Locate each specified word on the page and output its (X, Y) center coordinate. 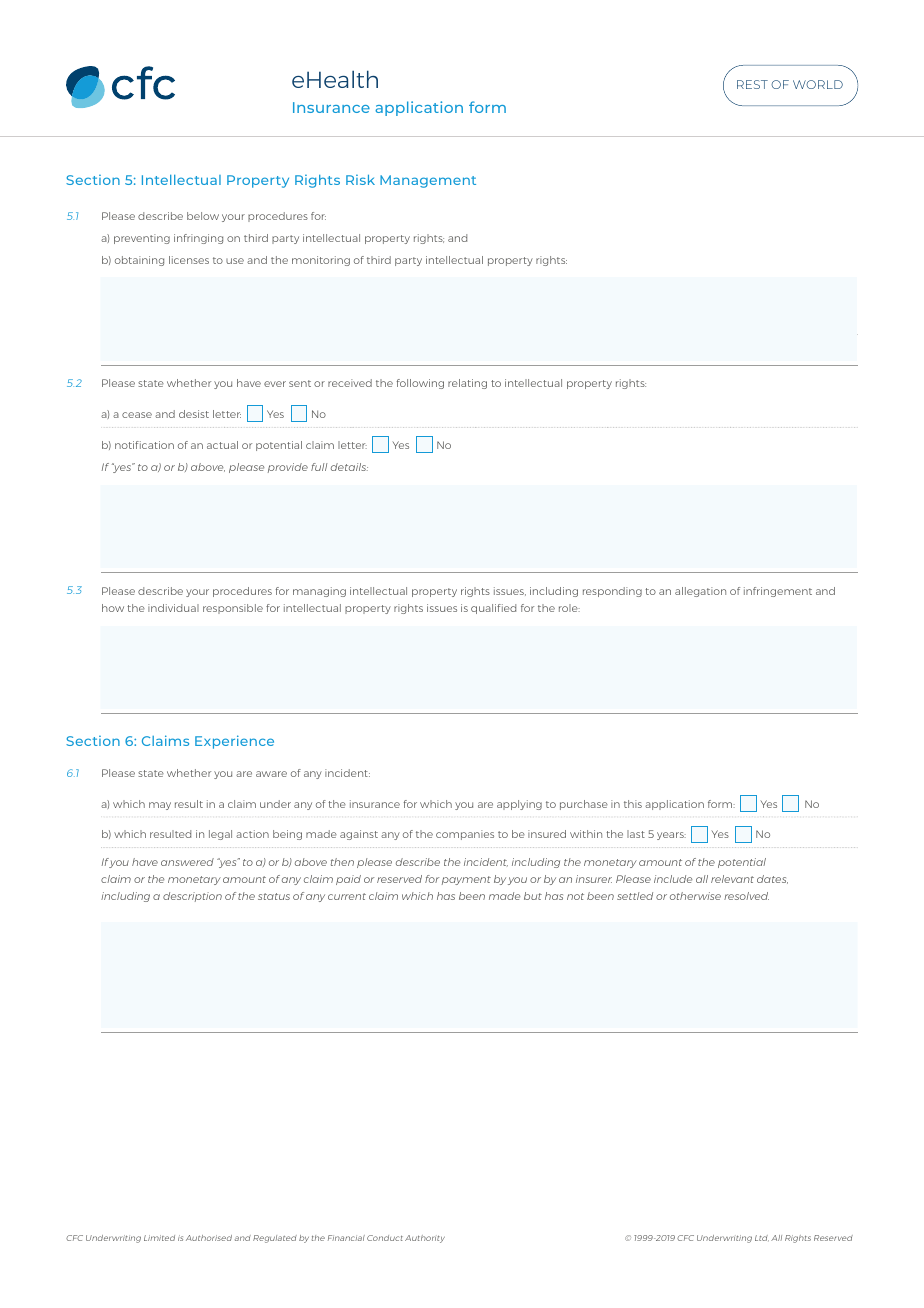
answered (187, 862)
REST (752, 84)
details (349, 467)
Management (428, 181)
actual (222, 445)
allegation (700, 592)
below (203, 216)
